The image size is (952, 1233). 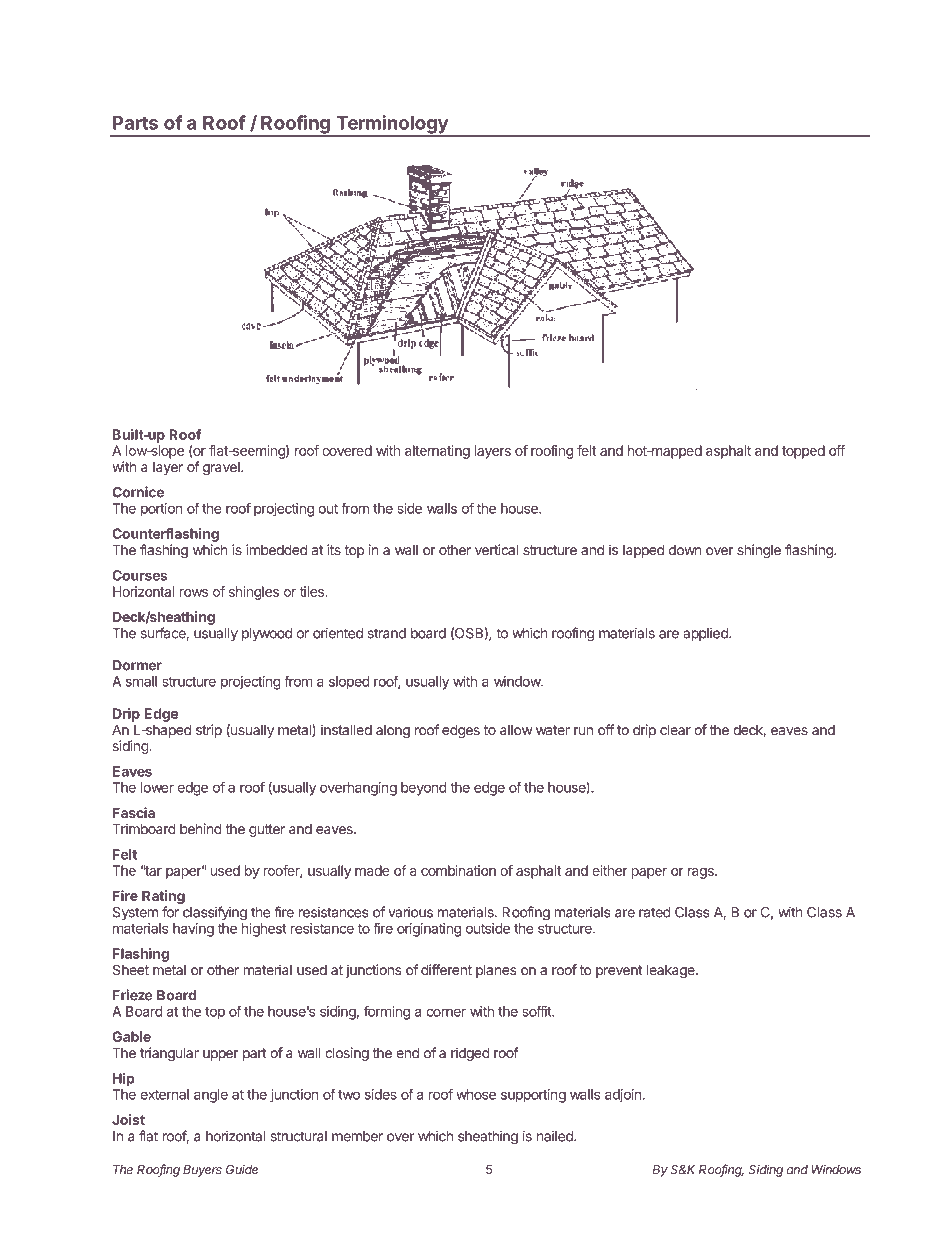 I want to click on rags, so click(x=702, y=873).
